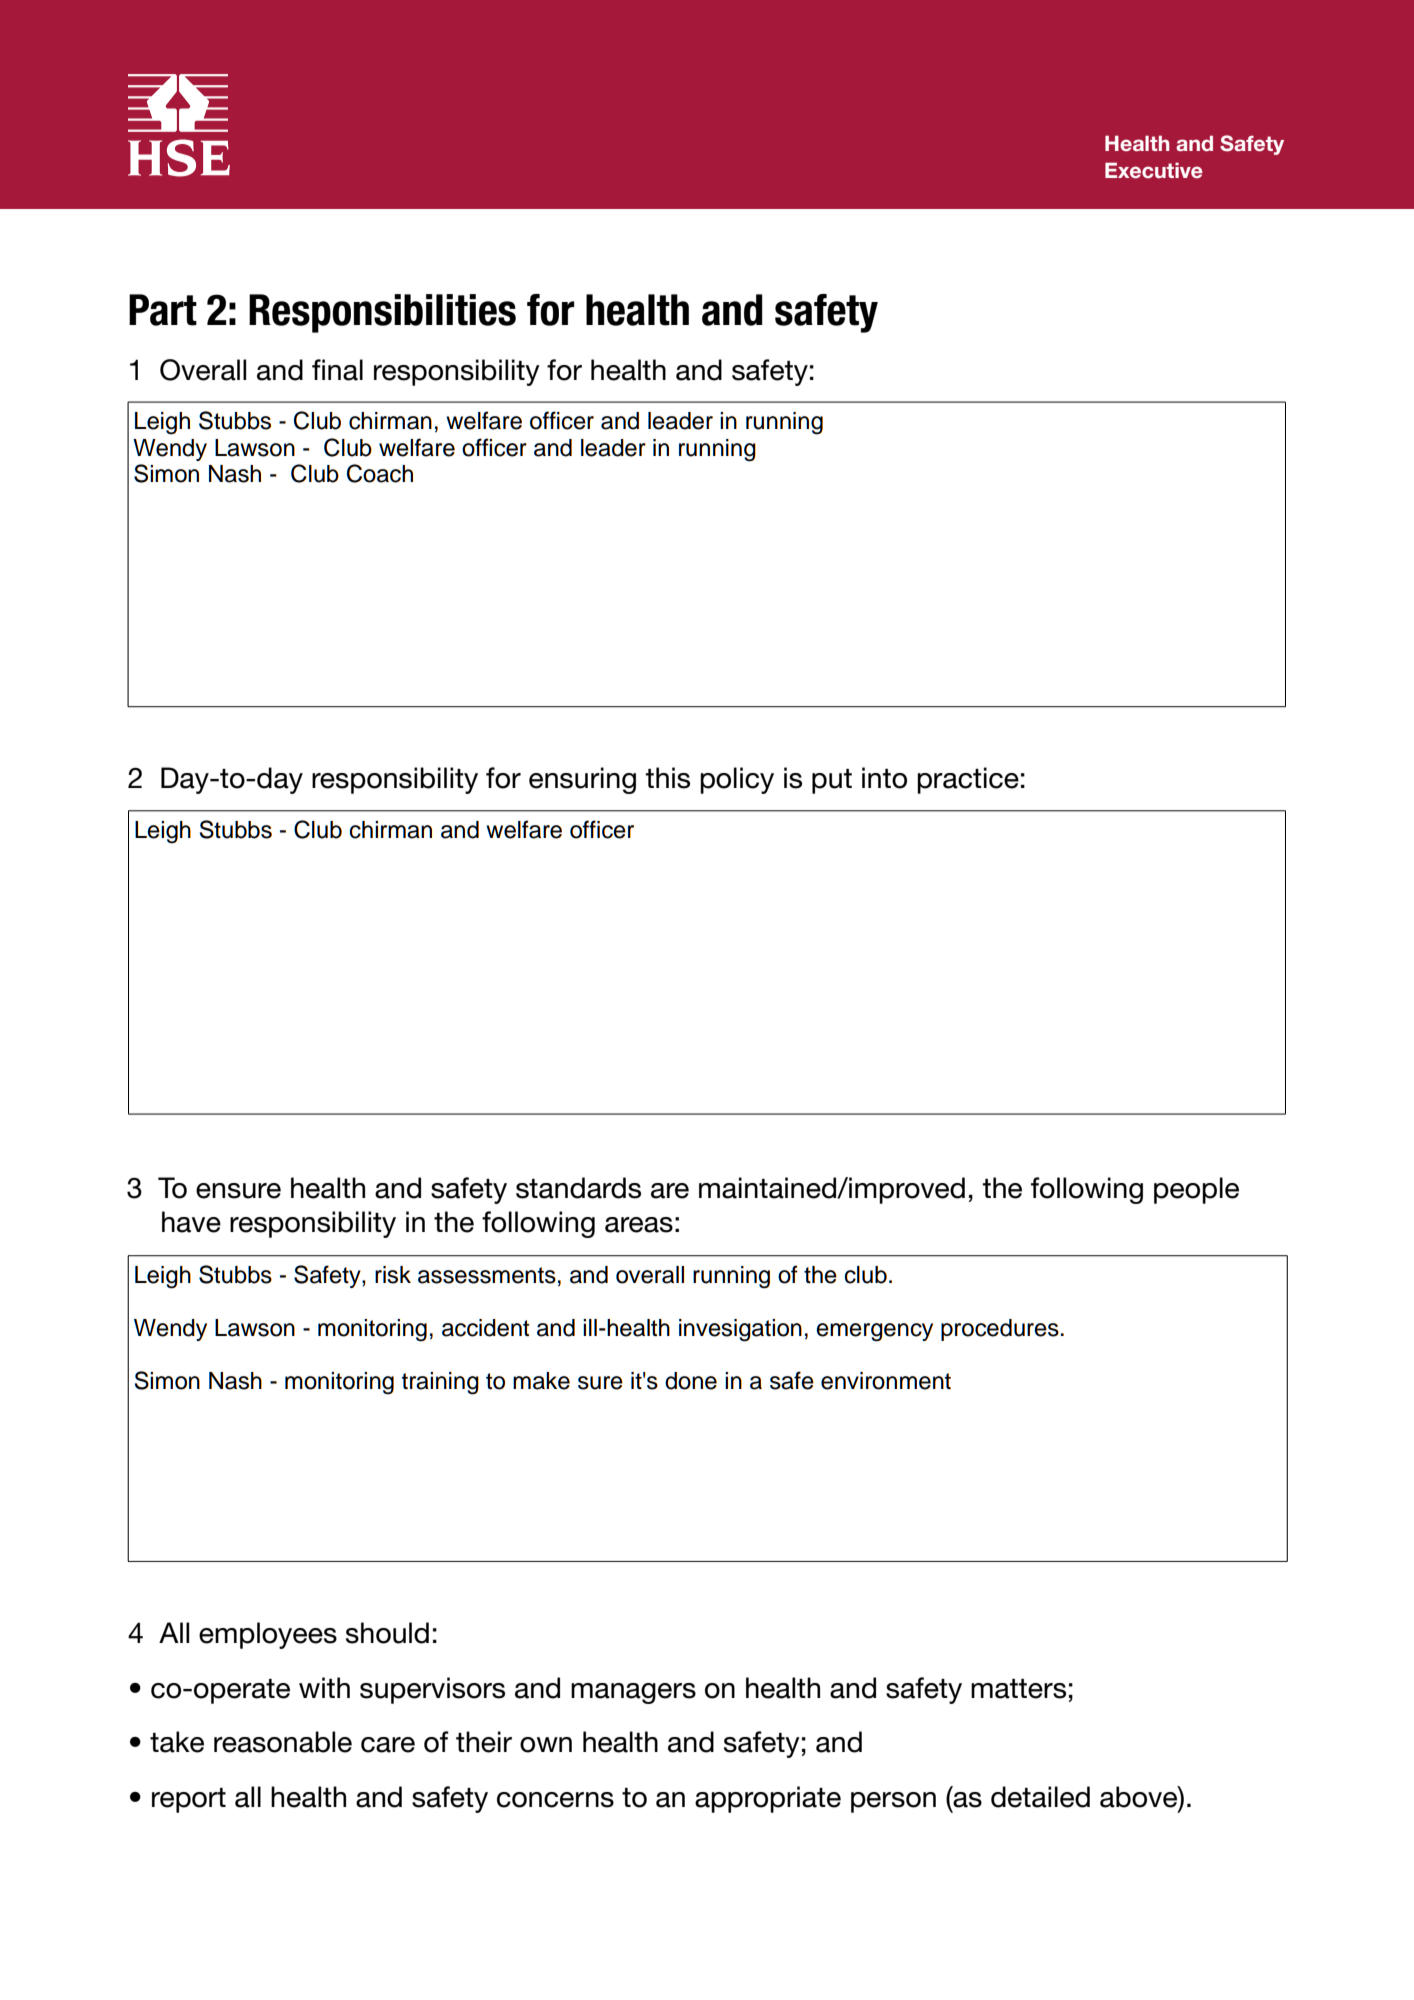 The image size is (1414, 2000). What do you see at coordinates (238, 1191) in the document?
I see `ensure` at bounding box center [238, 1191].
